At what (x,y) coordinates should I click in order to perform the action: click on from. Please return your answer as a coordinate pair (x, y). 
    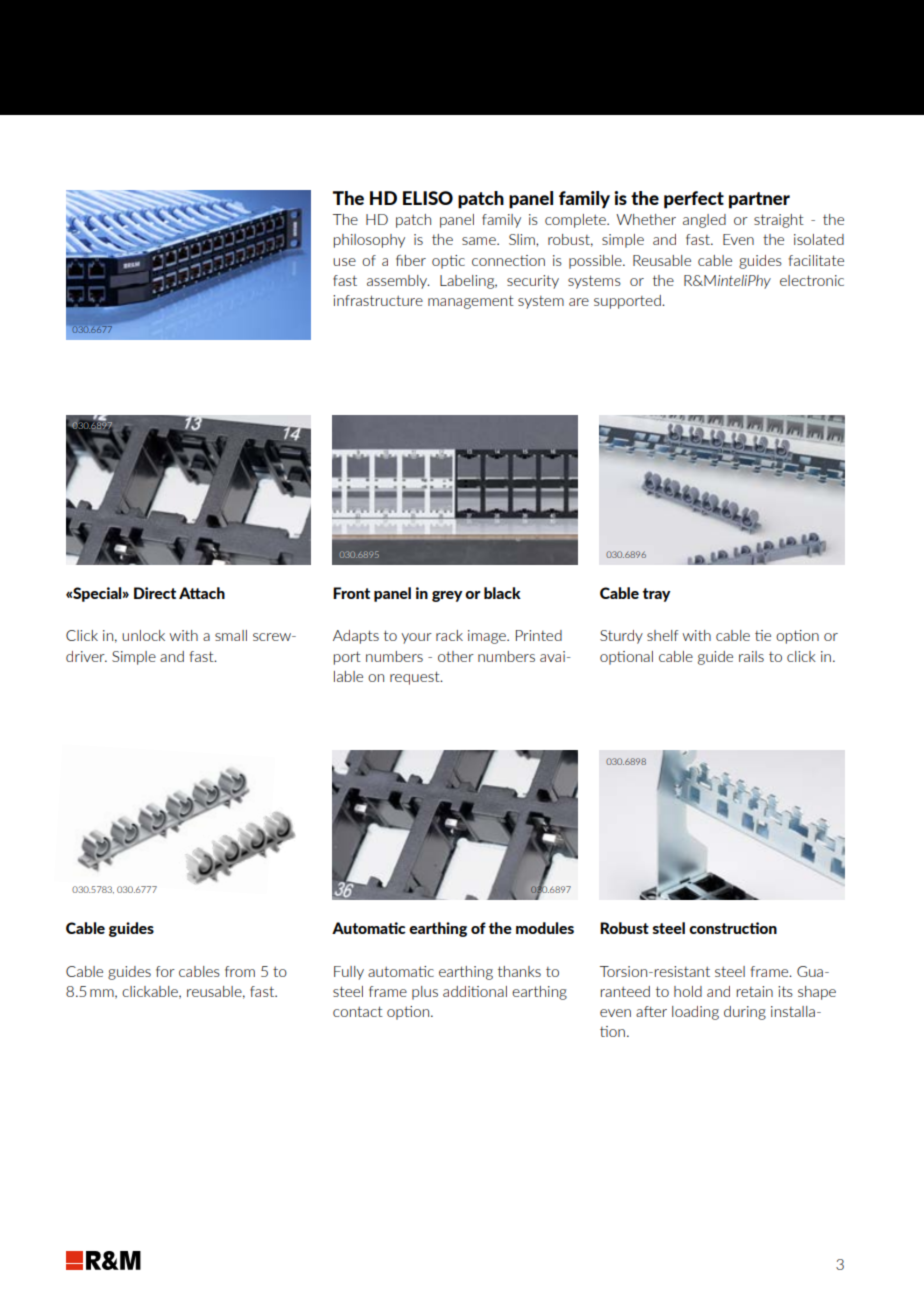
    Looking at the image, I should click on (240, 971).
